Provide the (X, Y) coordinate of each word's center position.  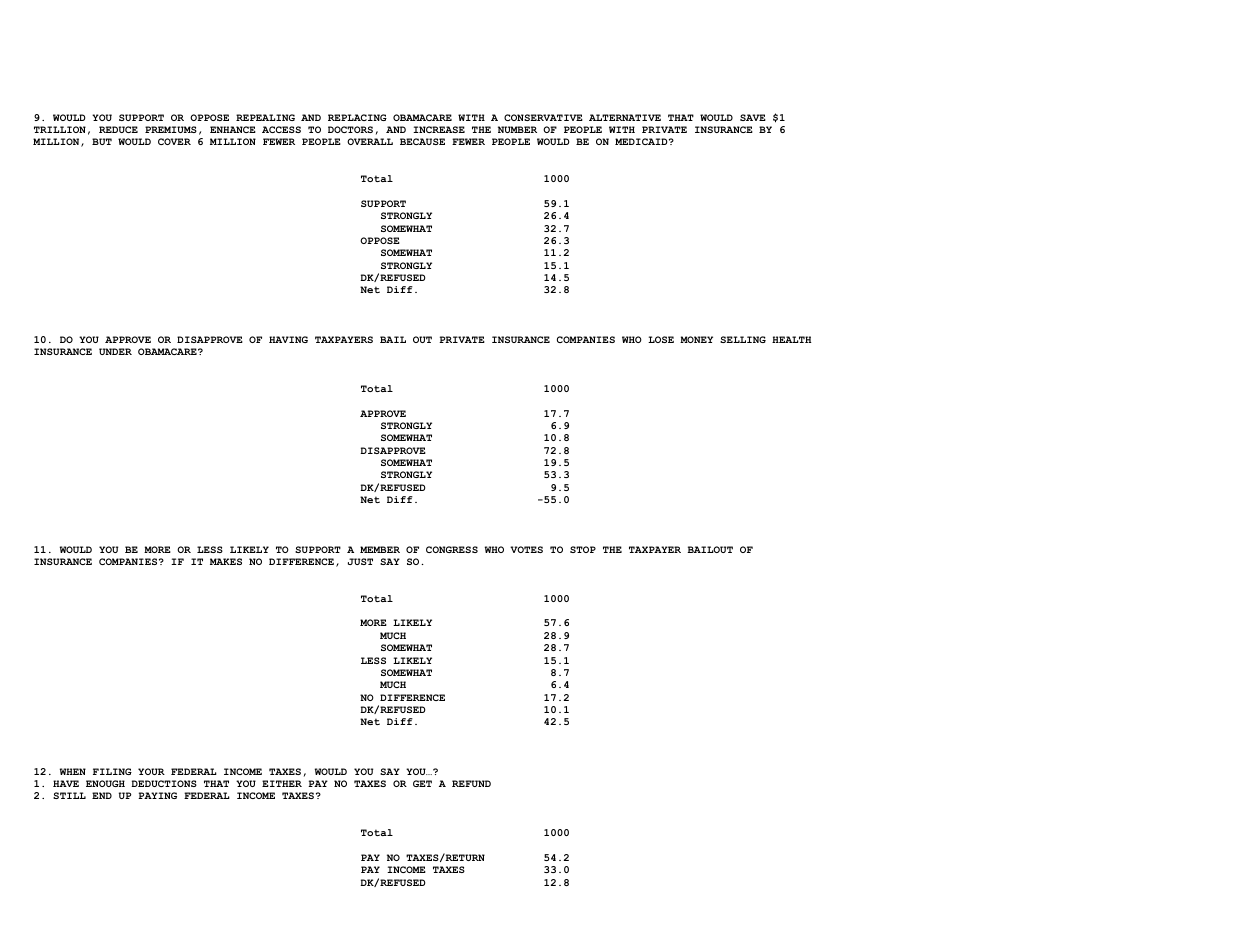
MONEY (696, 339)
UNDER (115, 351)
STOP (583, 549)
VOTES (526, 549)
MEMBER (380, 549)
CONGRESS (452, 549)
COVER (174, 141)
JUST (360, 561)
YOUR (151, 771)
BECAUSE (422, 141)
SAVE (753, 117)
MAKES (226, 561)
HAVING (288, 339)
